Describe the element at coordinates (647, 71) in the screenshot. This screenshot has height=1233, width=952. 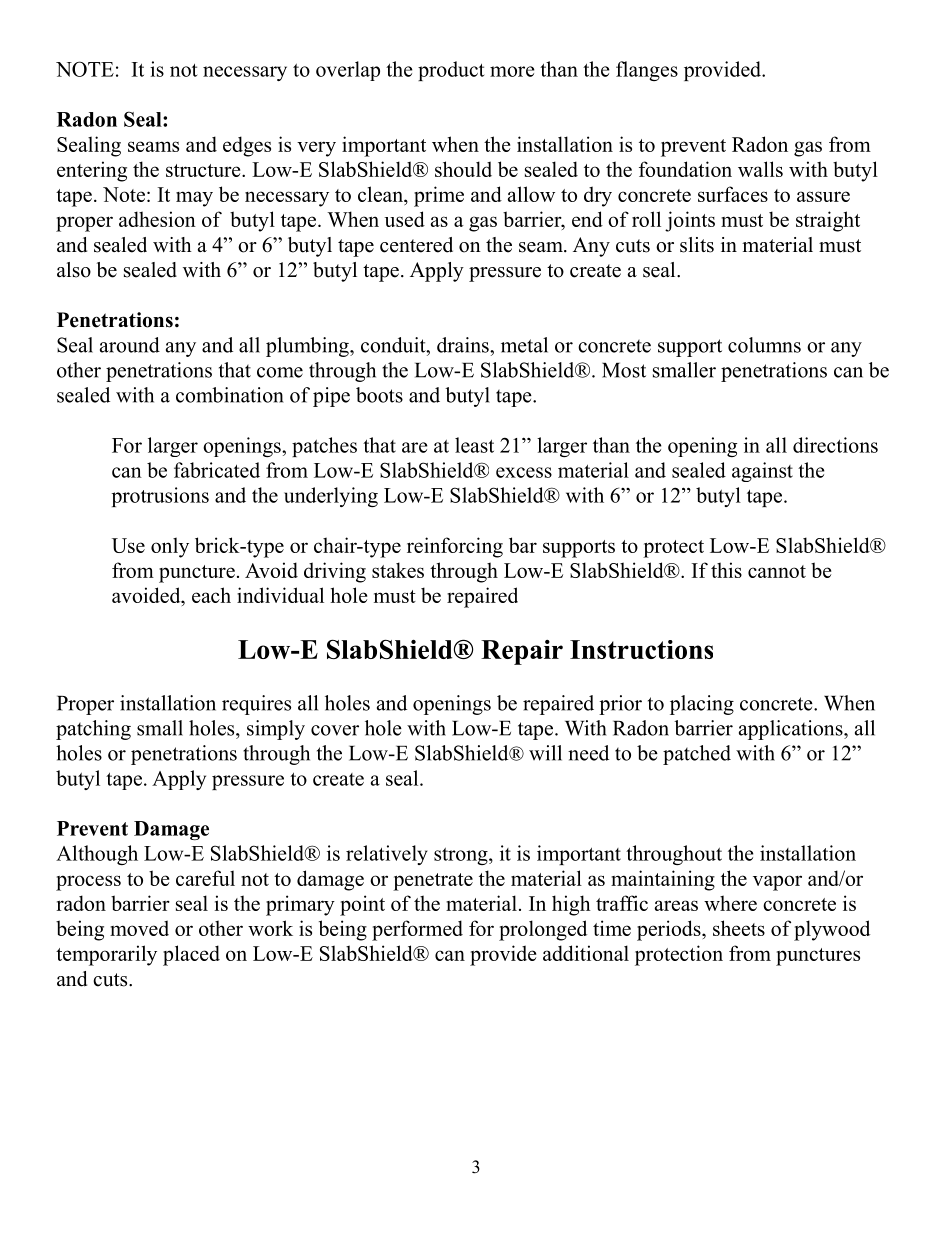
I see `flanges` at that location.
